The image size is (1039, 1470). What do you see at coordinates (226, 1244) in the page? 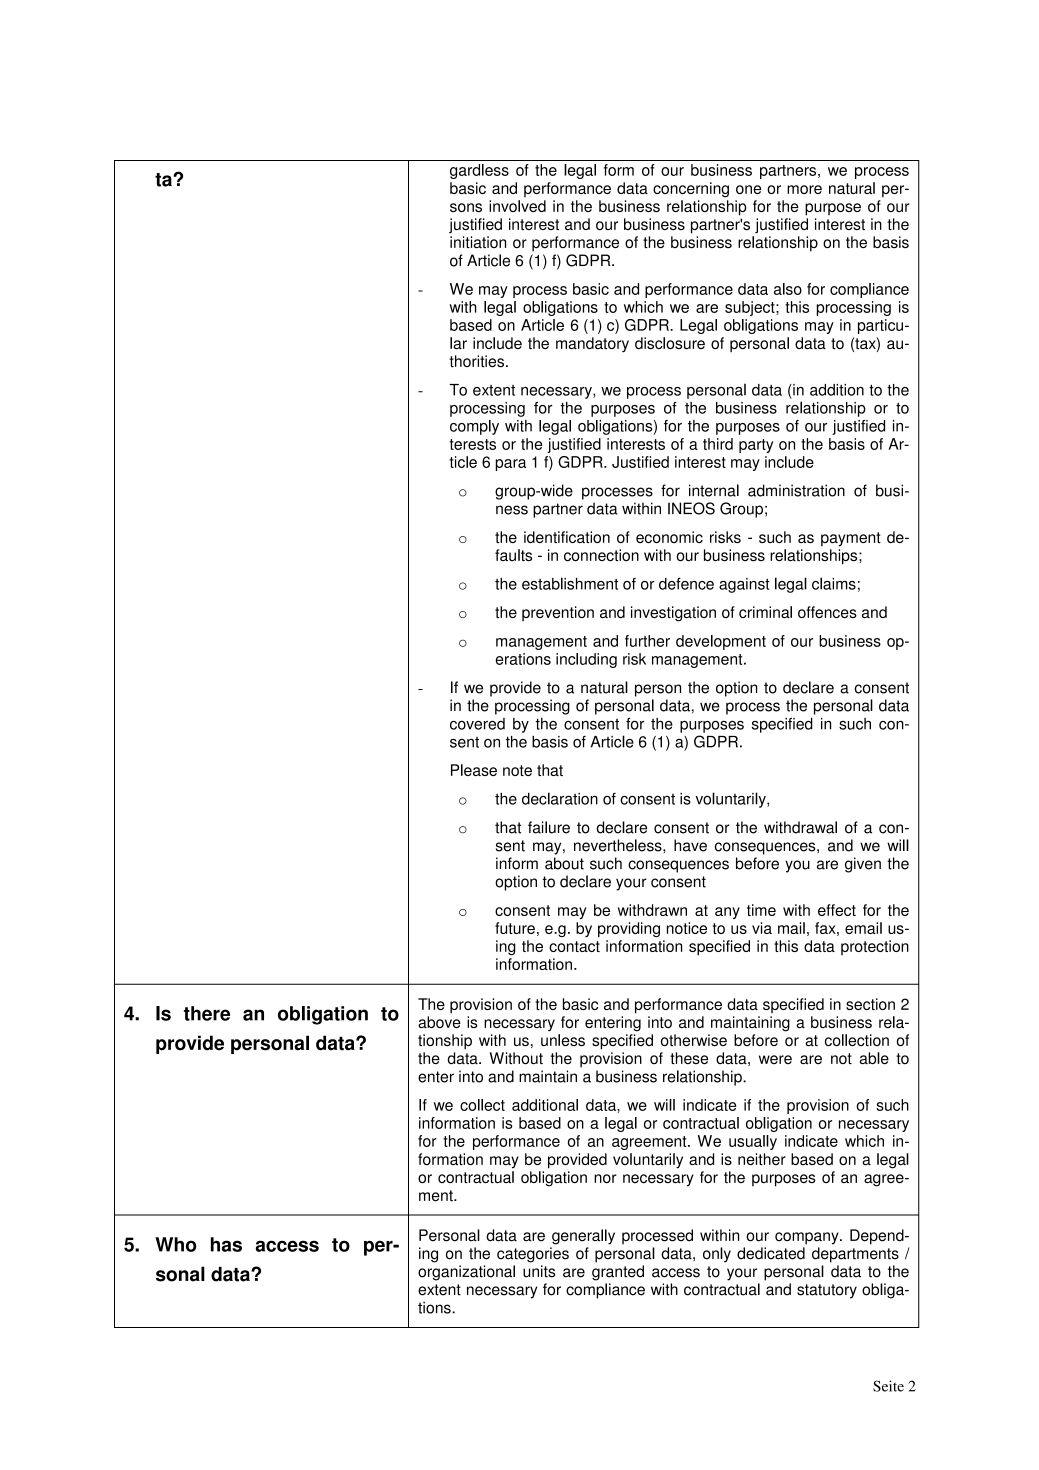
I see `has` at bounding box center [226, 1244].
